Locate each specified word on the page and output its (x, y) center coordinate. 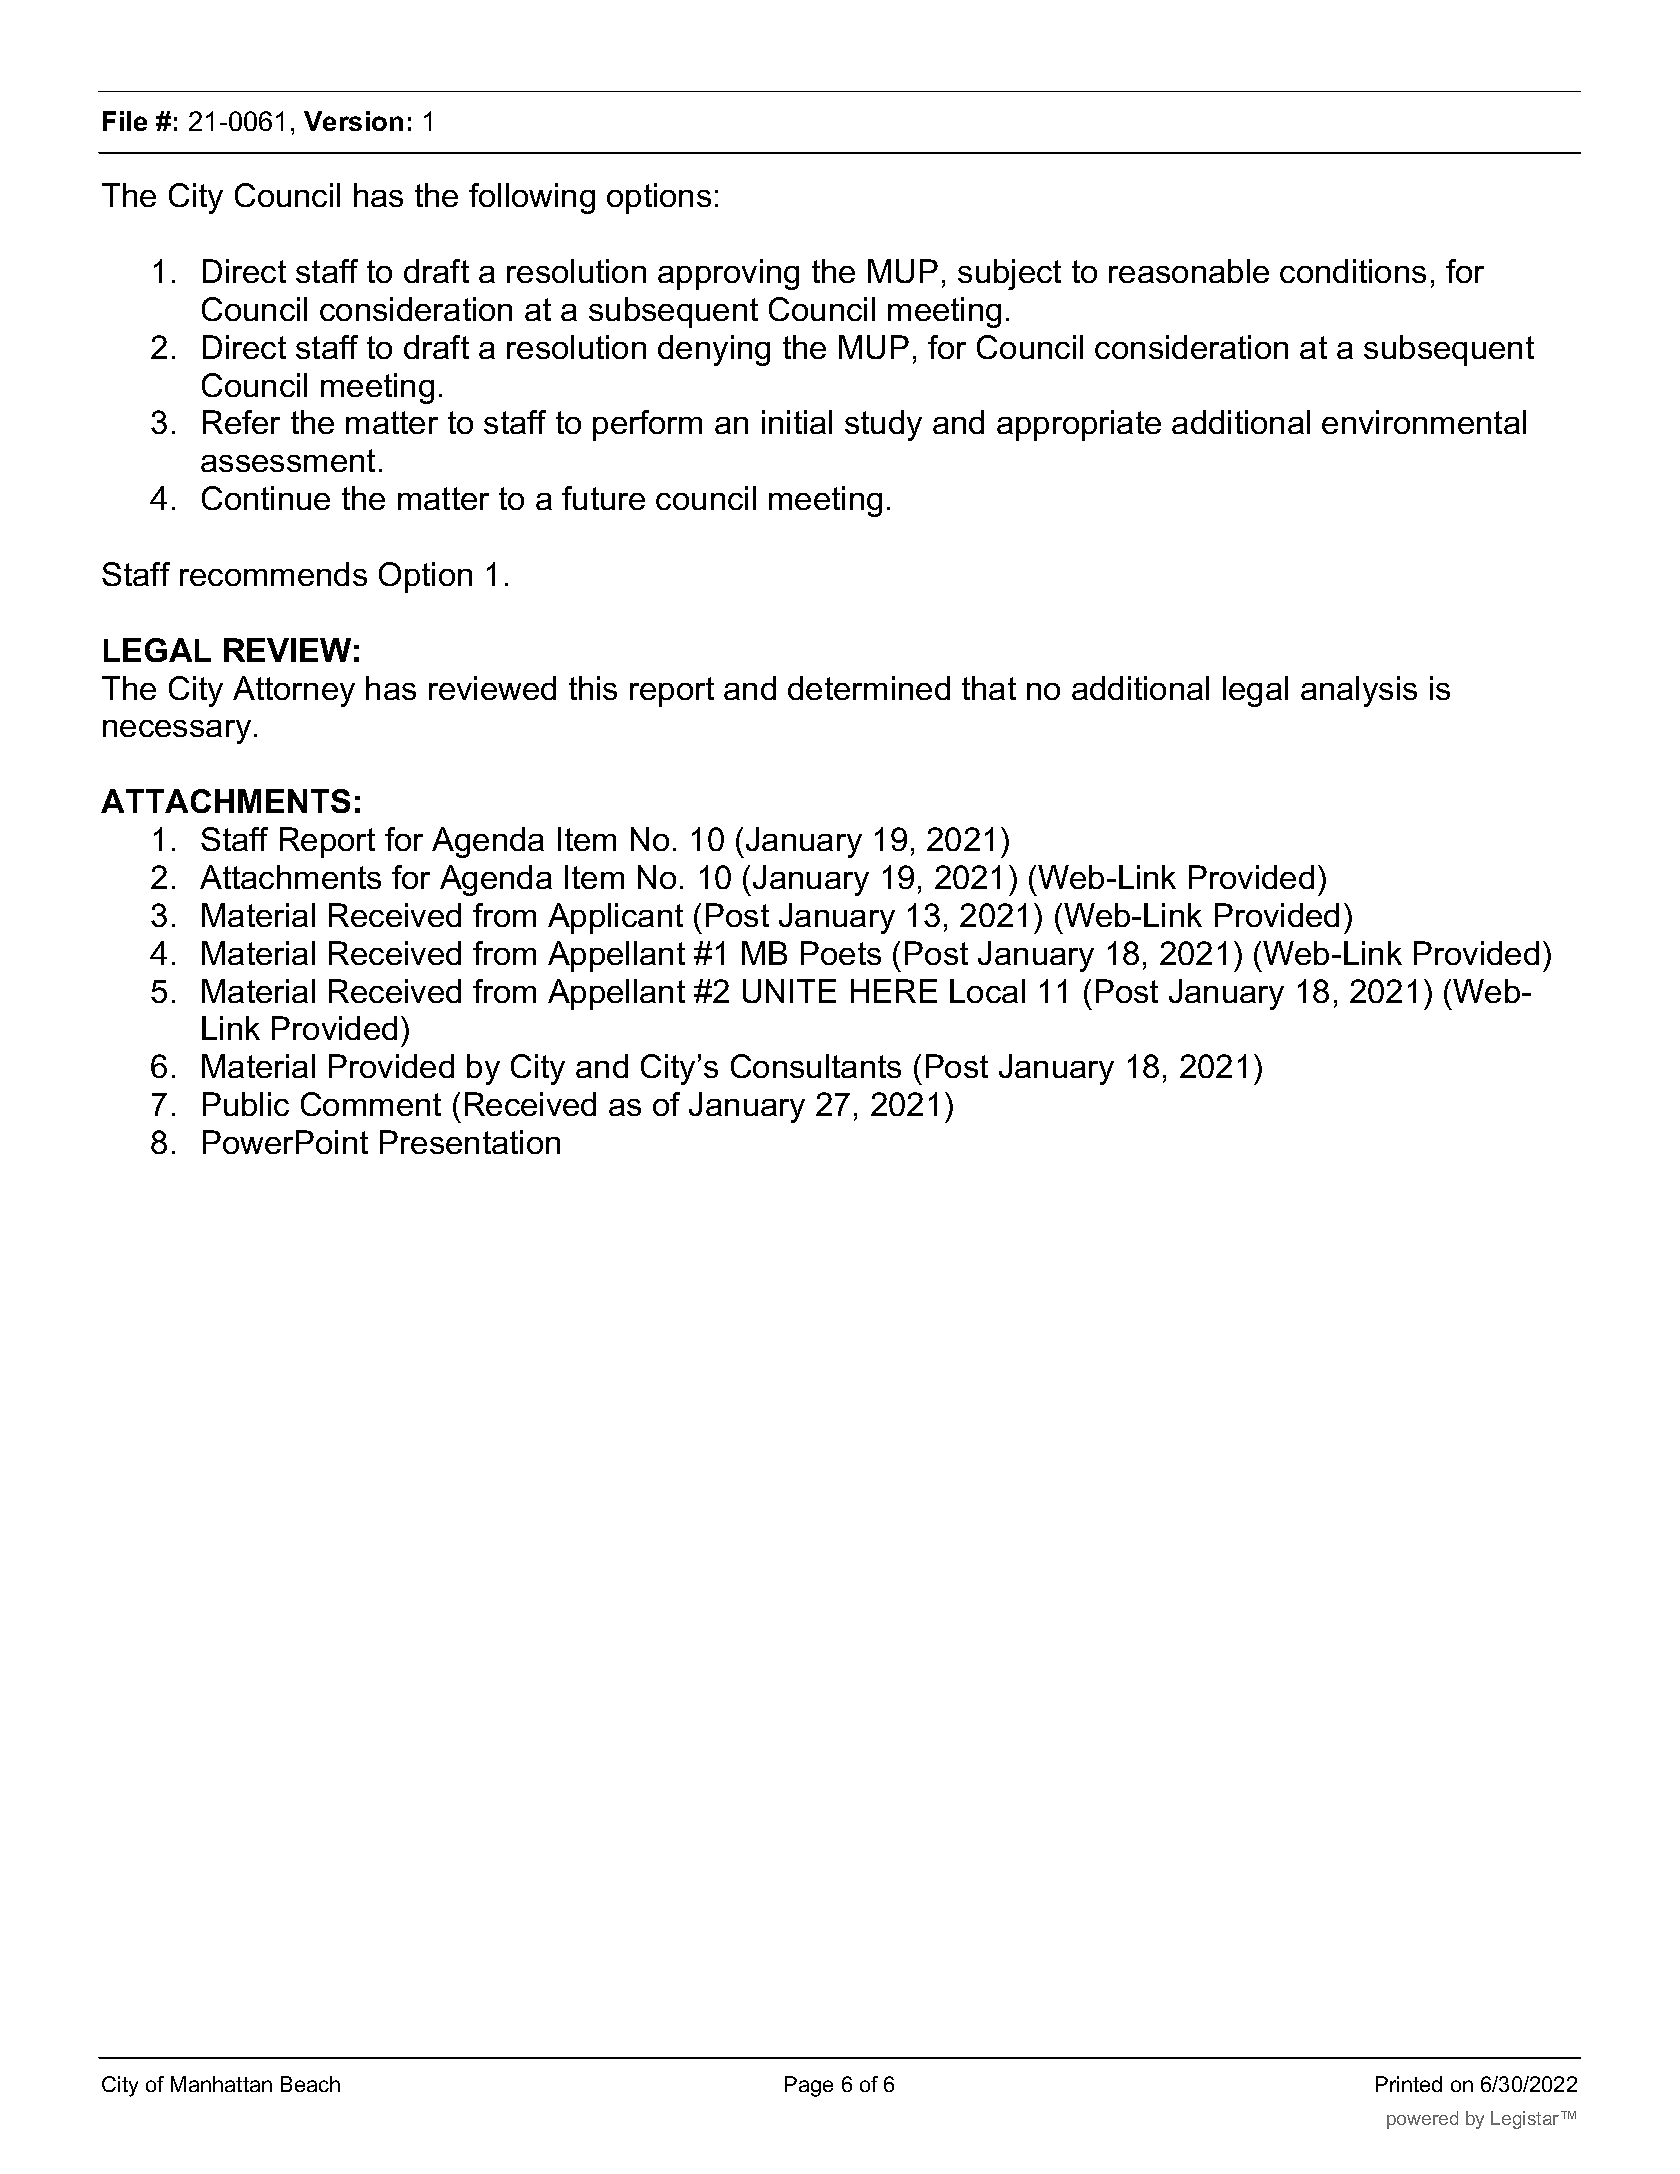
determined (869, 688)
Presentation (470, 1142)
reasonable (1189, 271)
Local (987, 991)
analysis (1359, 691)
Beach (310, 2084)
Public (246, 1104)
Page (809, 2086)
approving (728, 274)
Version (353, 121)
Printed (1409, 2084)
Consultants (816, 1066)
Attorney (294, 691)
